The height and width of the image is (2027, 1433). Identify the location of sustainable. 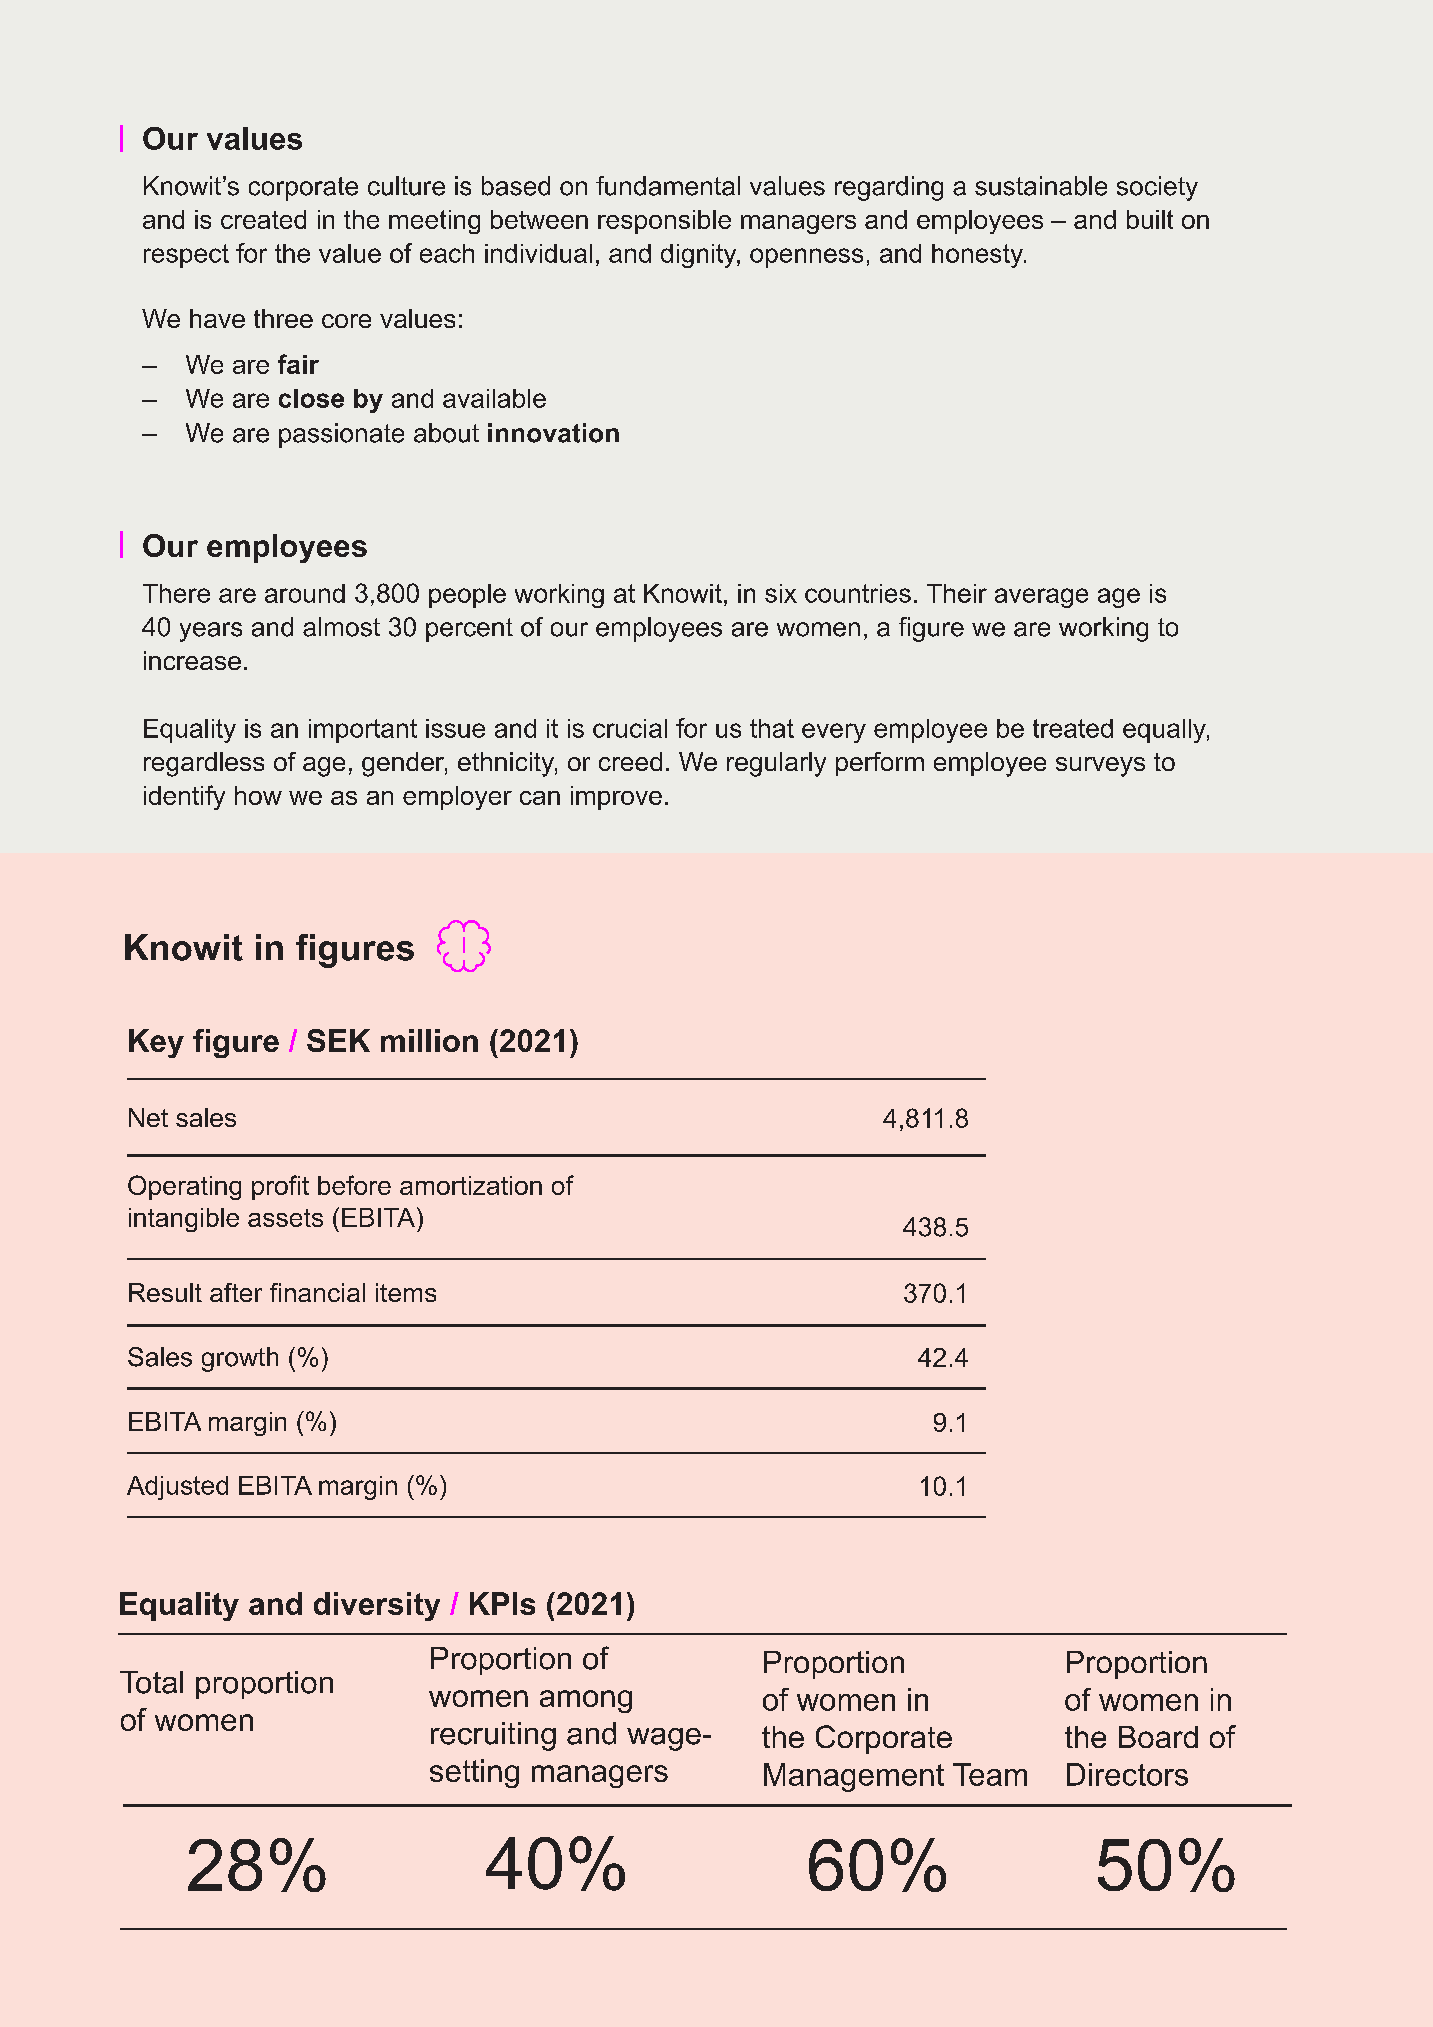
(1041, 186).
